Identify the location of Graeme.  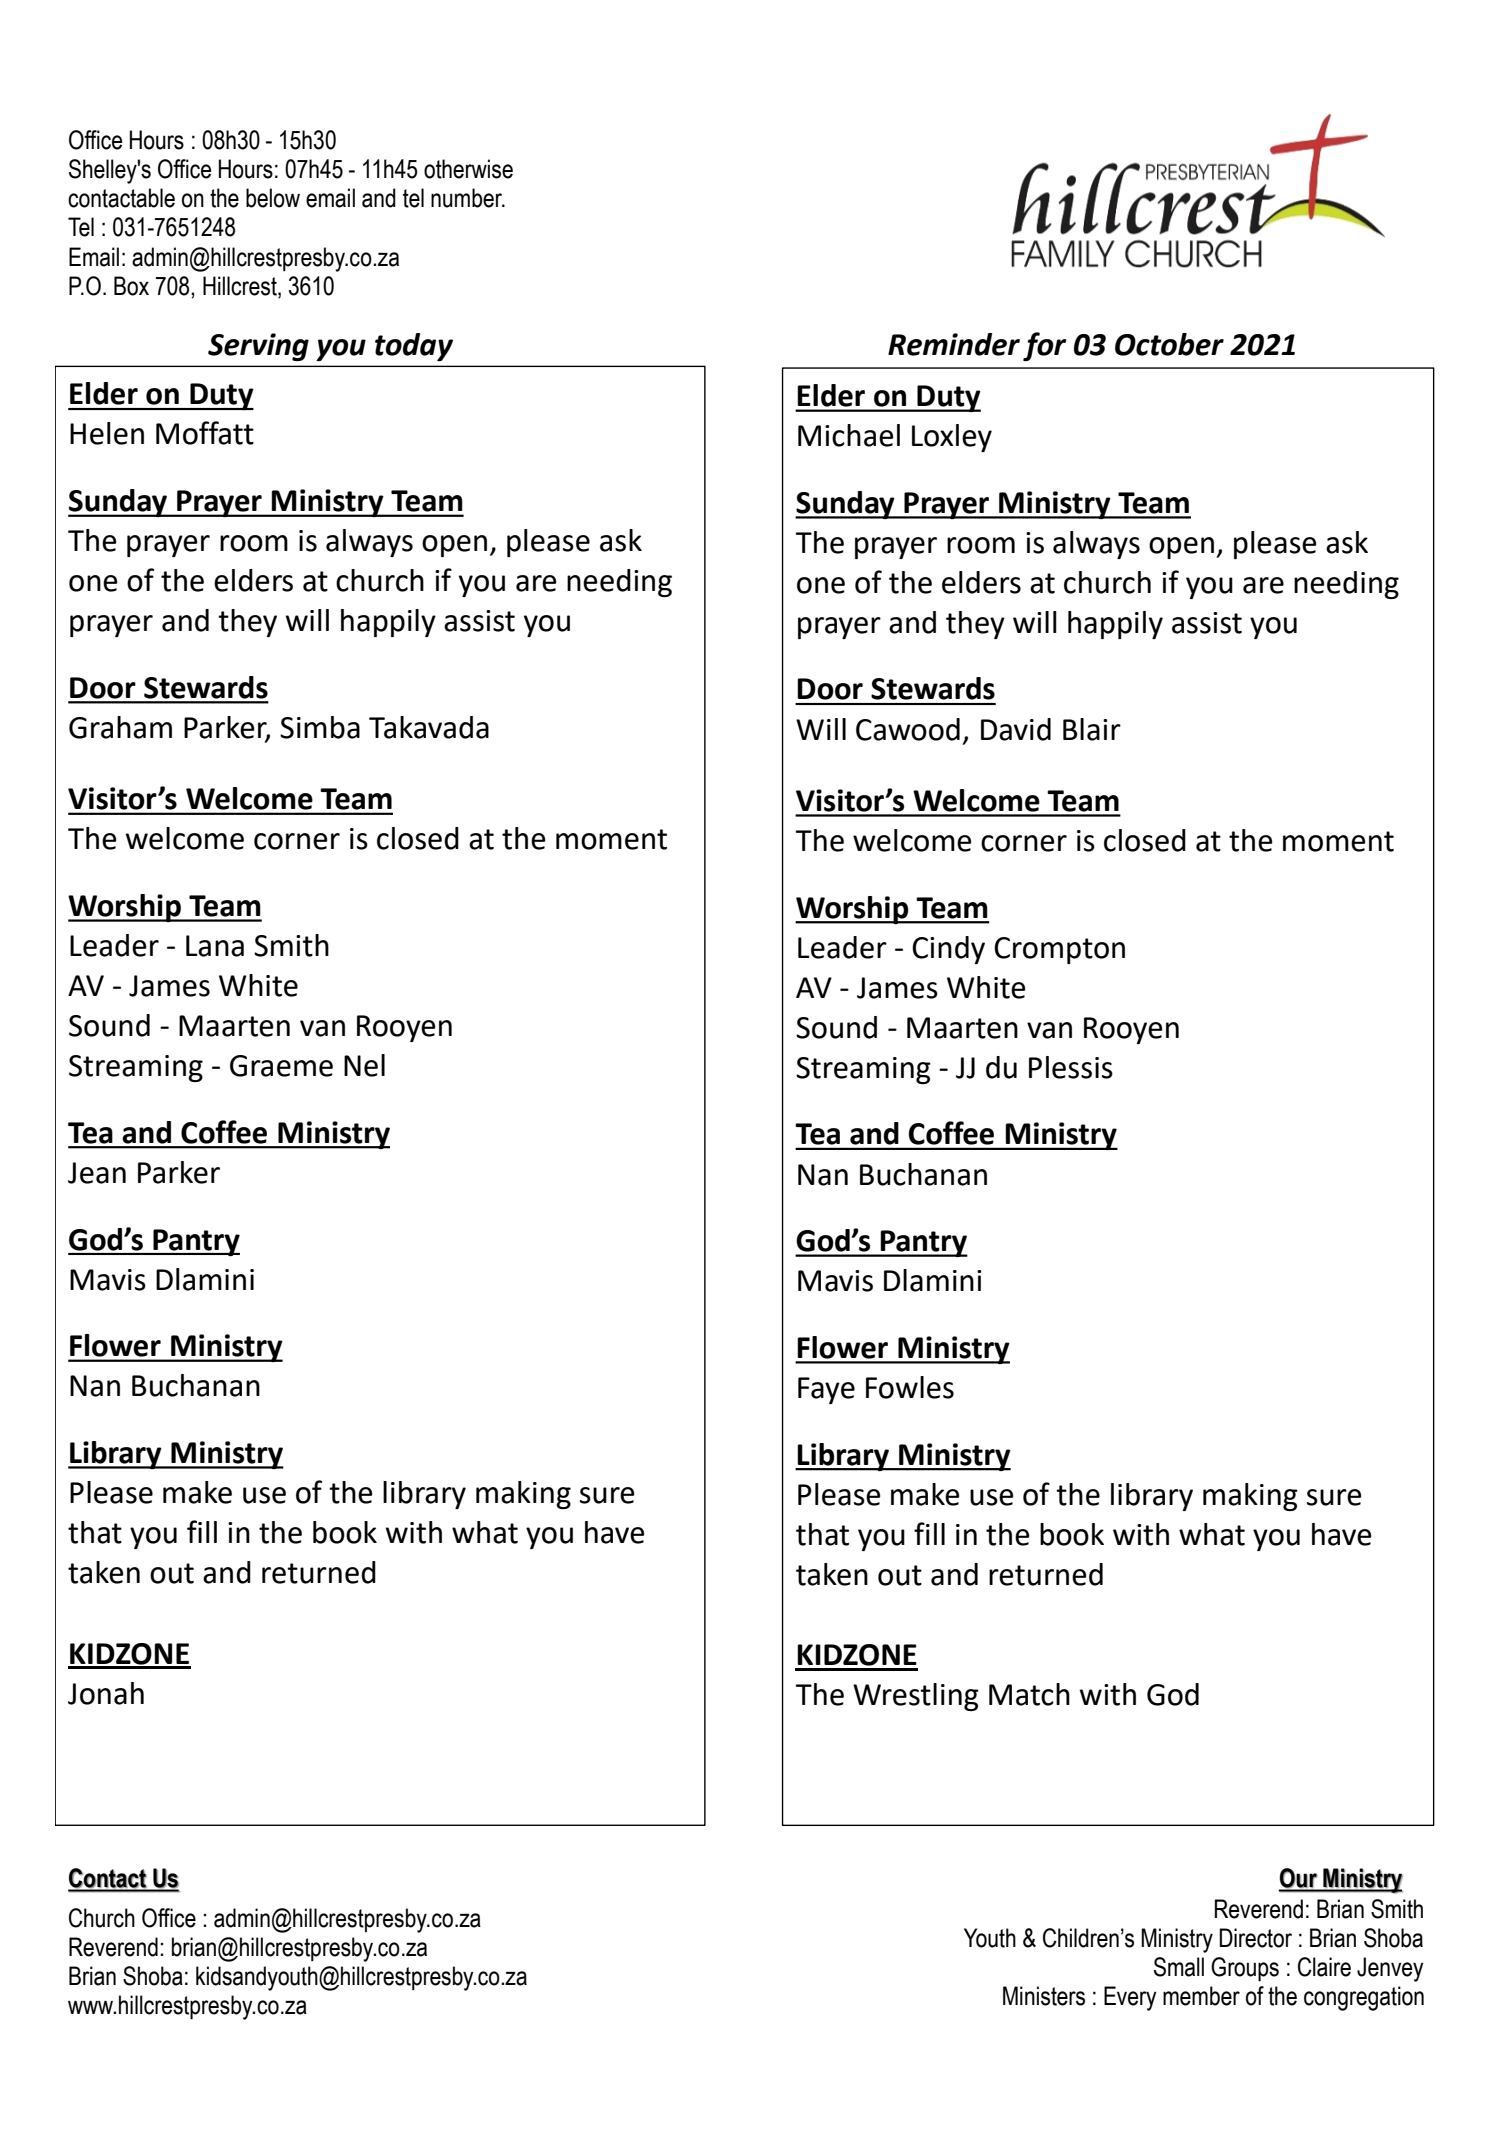
(281, 1066).
